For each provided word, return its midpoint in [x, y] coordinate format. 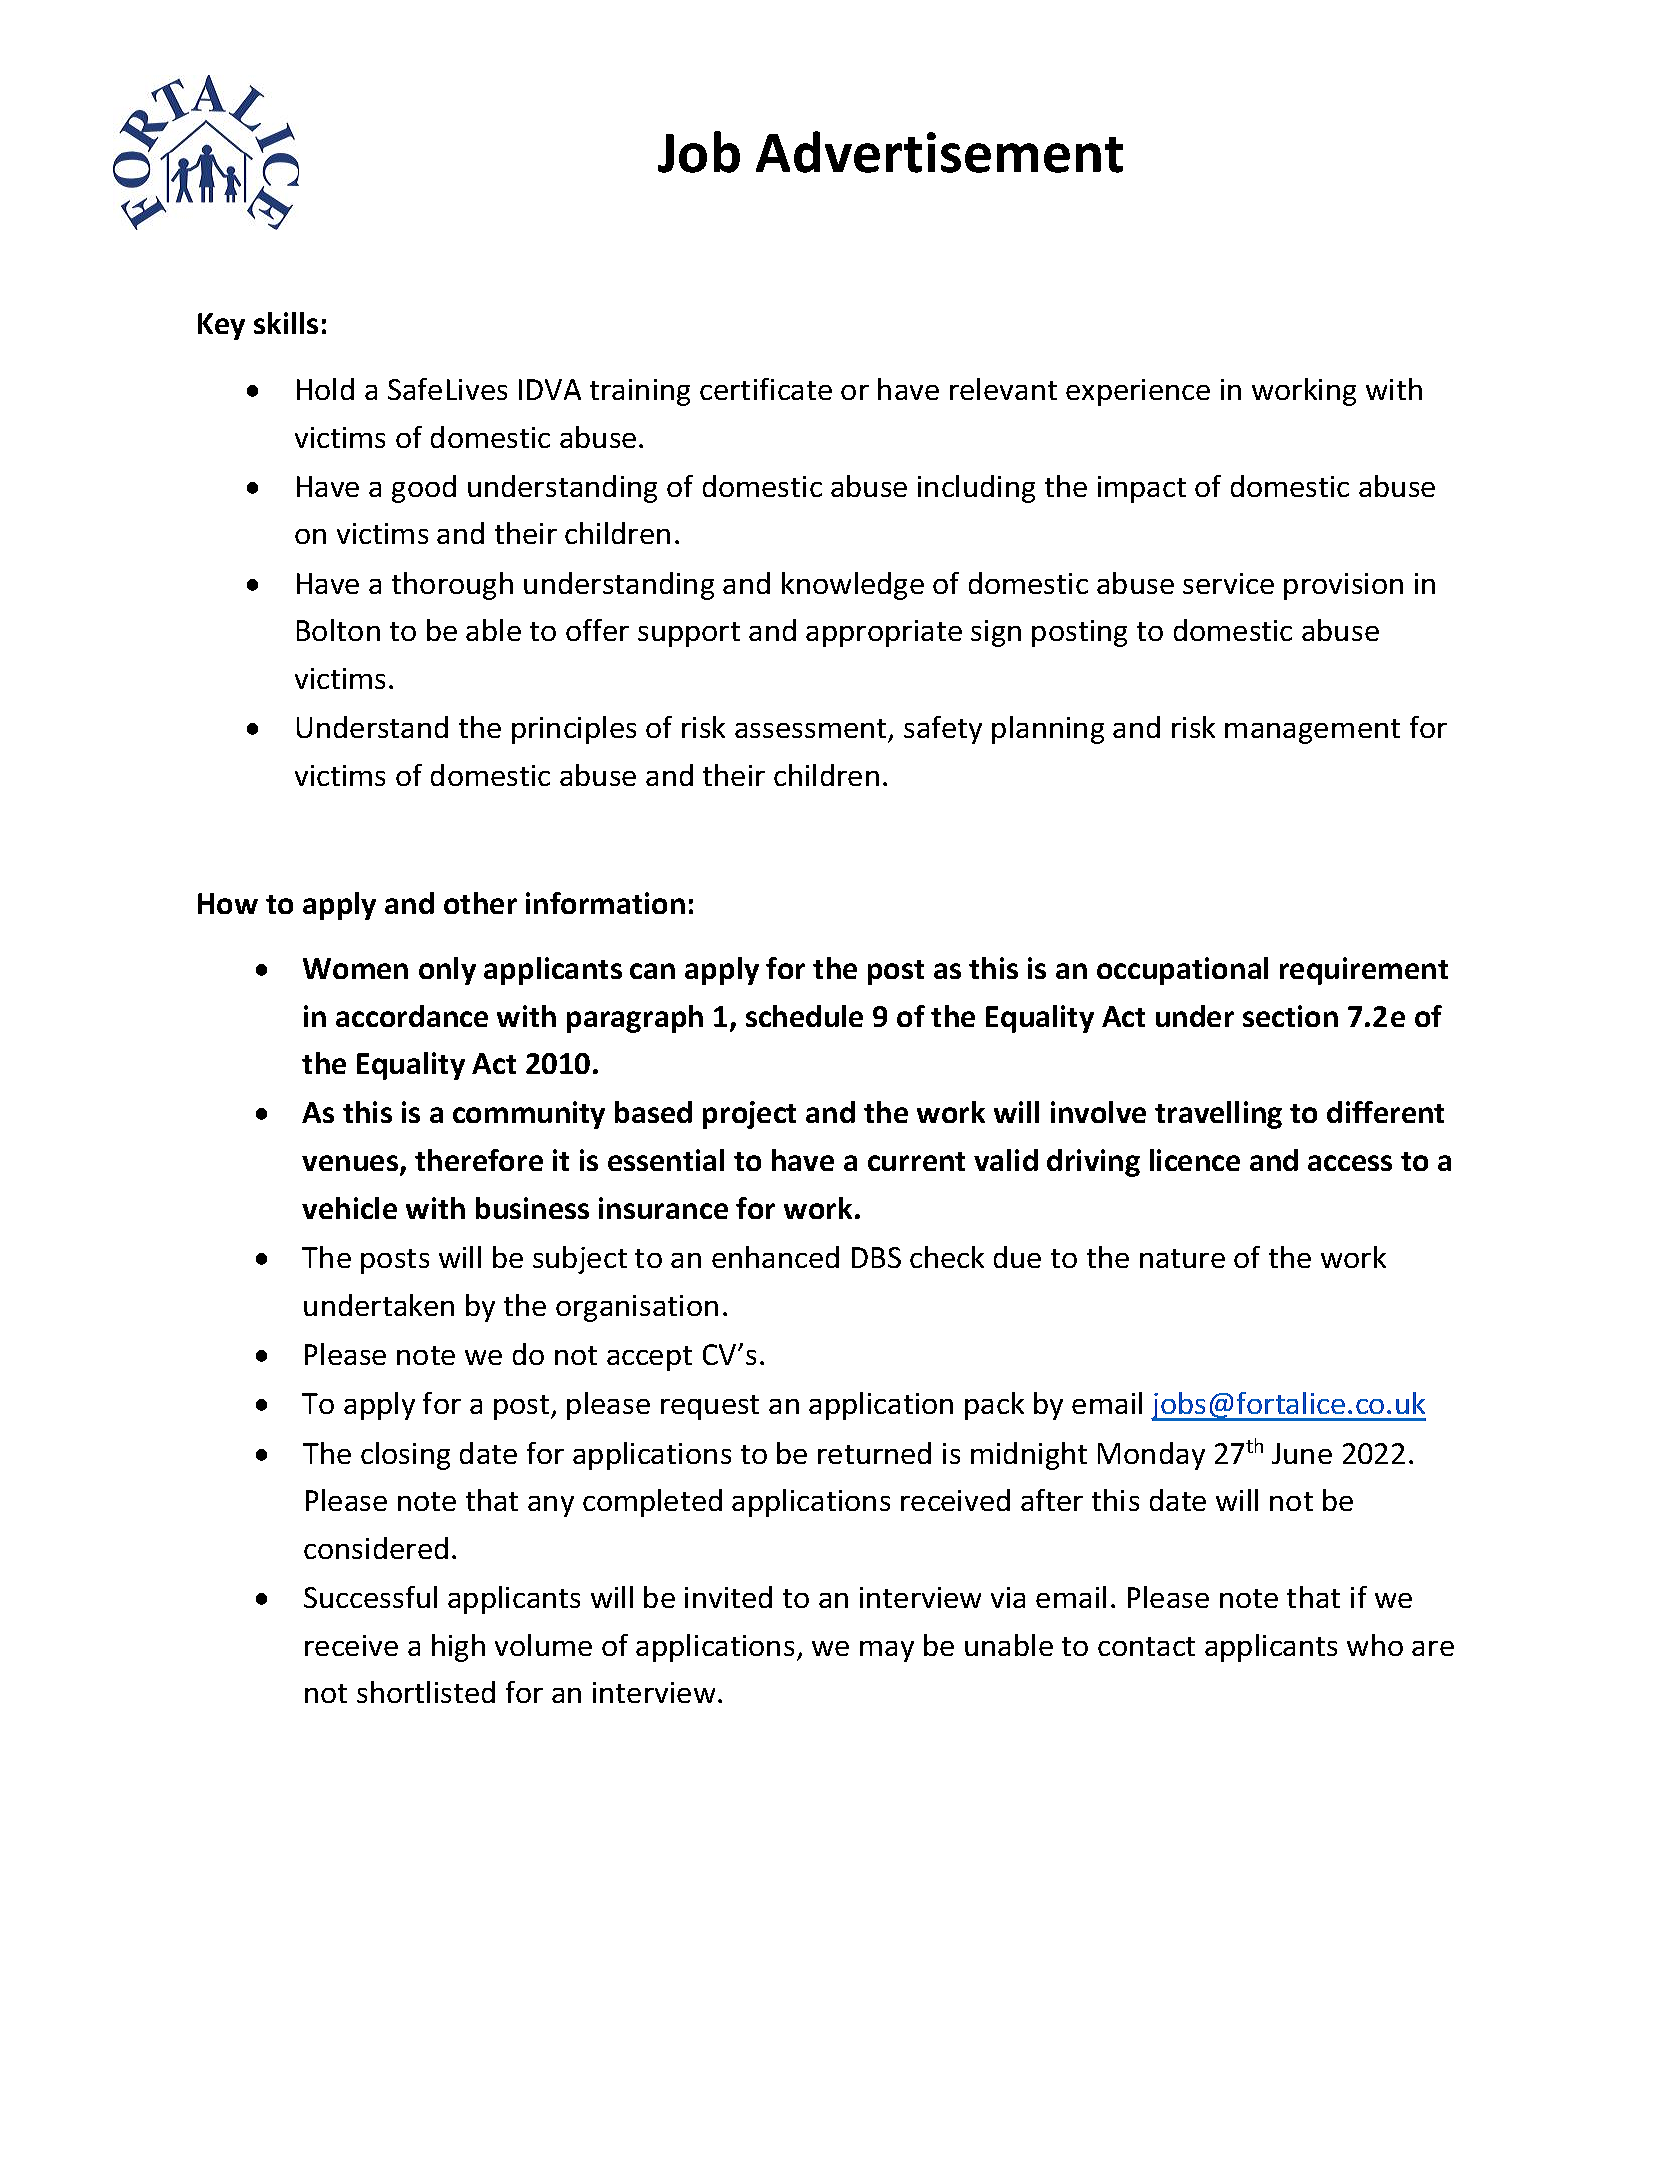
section [1290, 1016]
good [424, 489]
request [710, 1407]
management [1312, 731]
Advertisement [939, 152]
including [976, 489]
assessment [810, 728]
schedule [804, 1016]
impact [1142, 489]
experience [1138, 392]
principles [574, 730]
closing [405, 1456]
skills [286, 323]
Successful [370, 1597]
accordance [412, 1016]
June [1302, 1453]
